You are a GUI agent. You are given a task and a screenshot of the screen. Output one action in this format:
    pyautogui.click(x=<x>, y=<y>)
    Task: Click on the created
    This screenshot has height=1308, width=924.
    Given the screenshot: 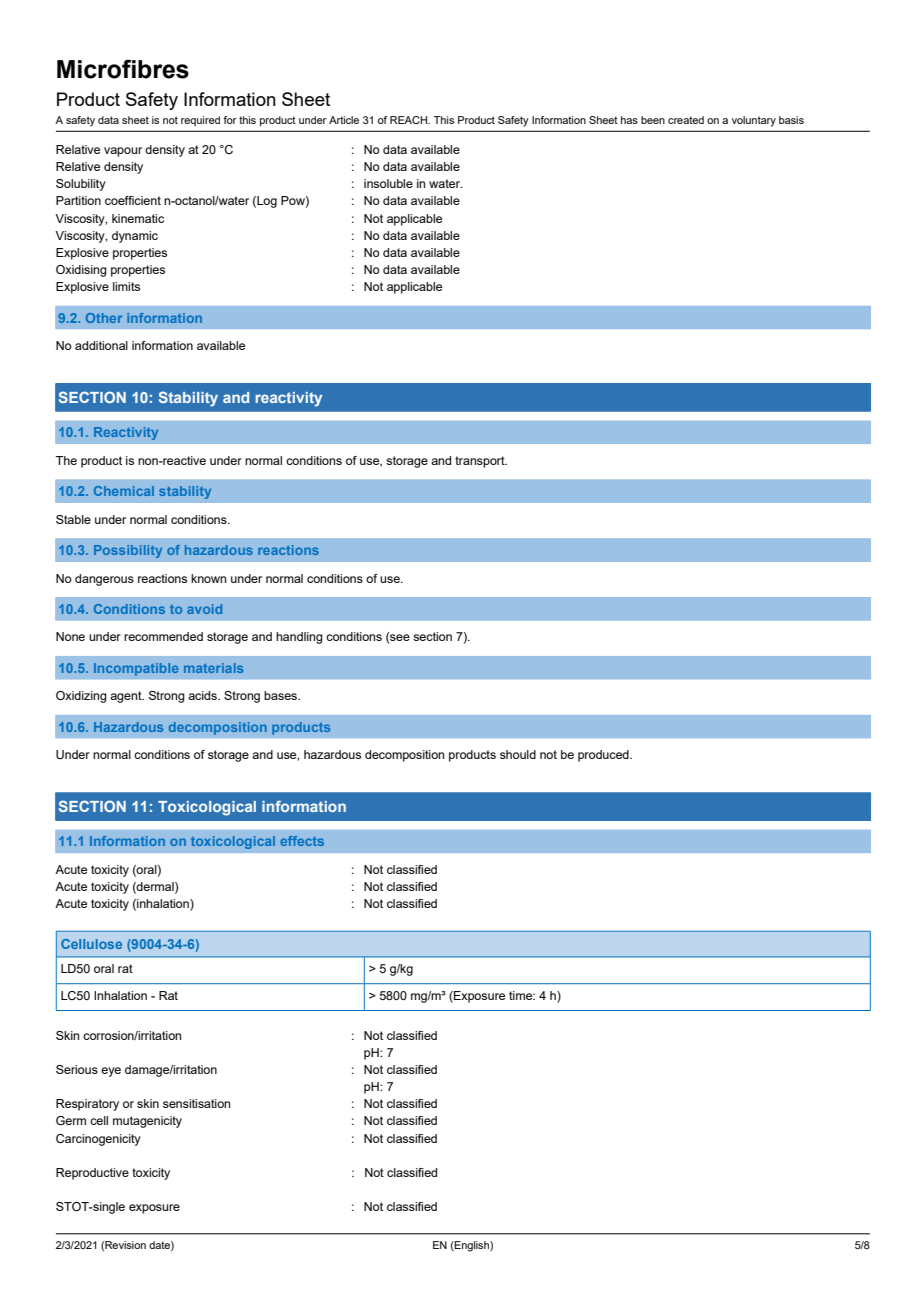 What is the action you would take?
    pyautogui.click(x=686, y=120)
